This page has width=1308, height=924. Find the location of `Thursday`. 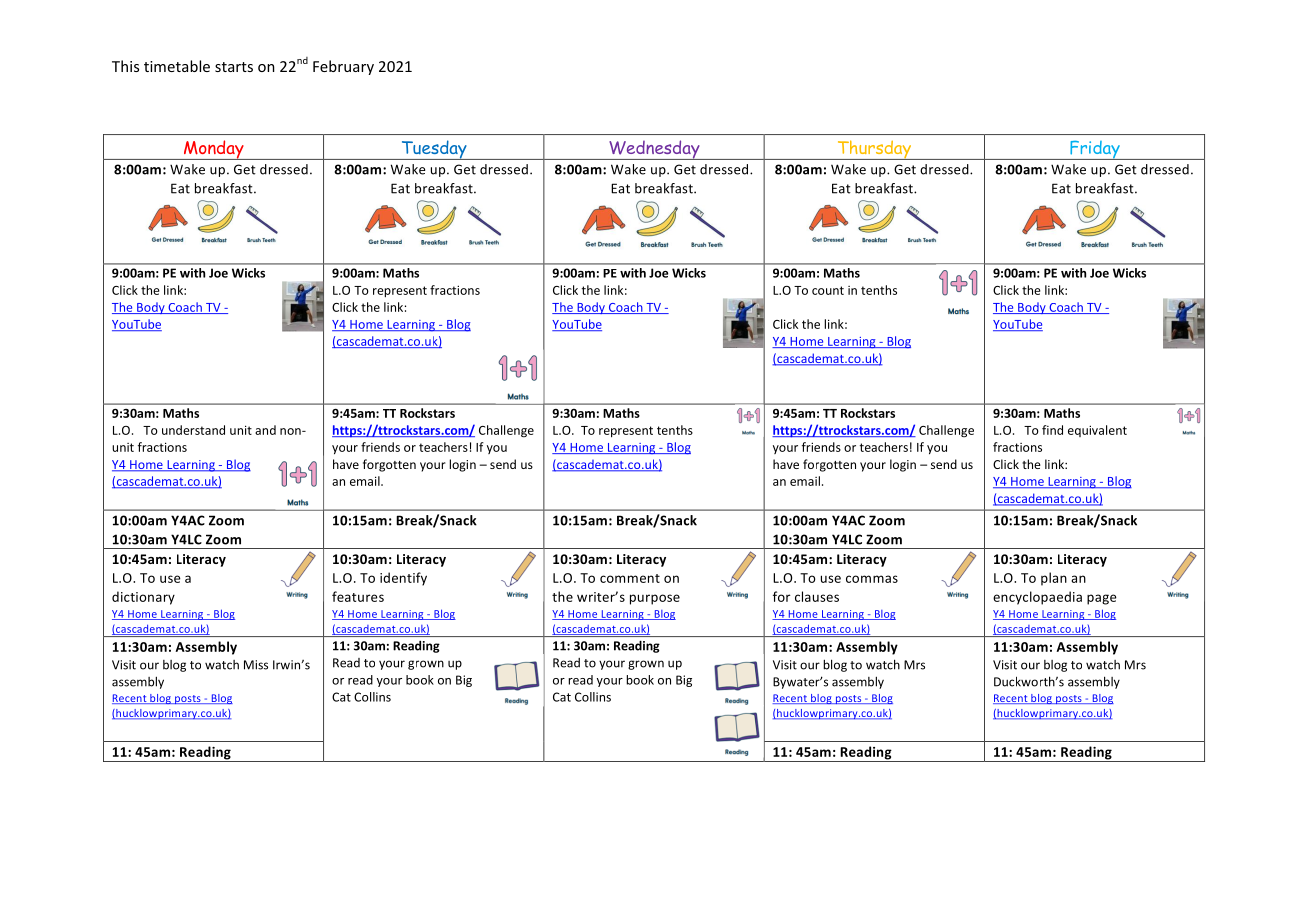

Thursday is located at coordinates (874, 150).
